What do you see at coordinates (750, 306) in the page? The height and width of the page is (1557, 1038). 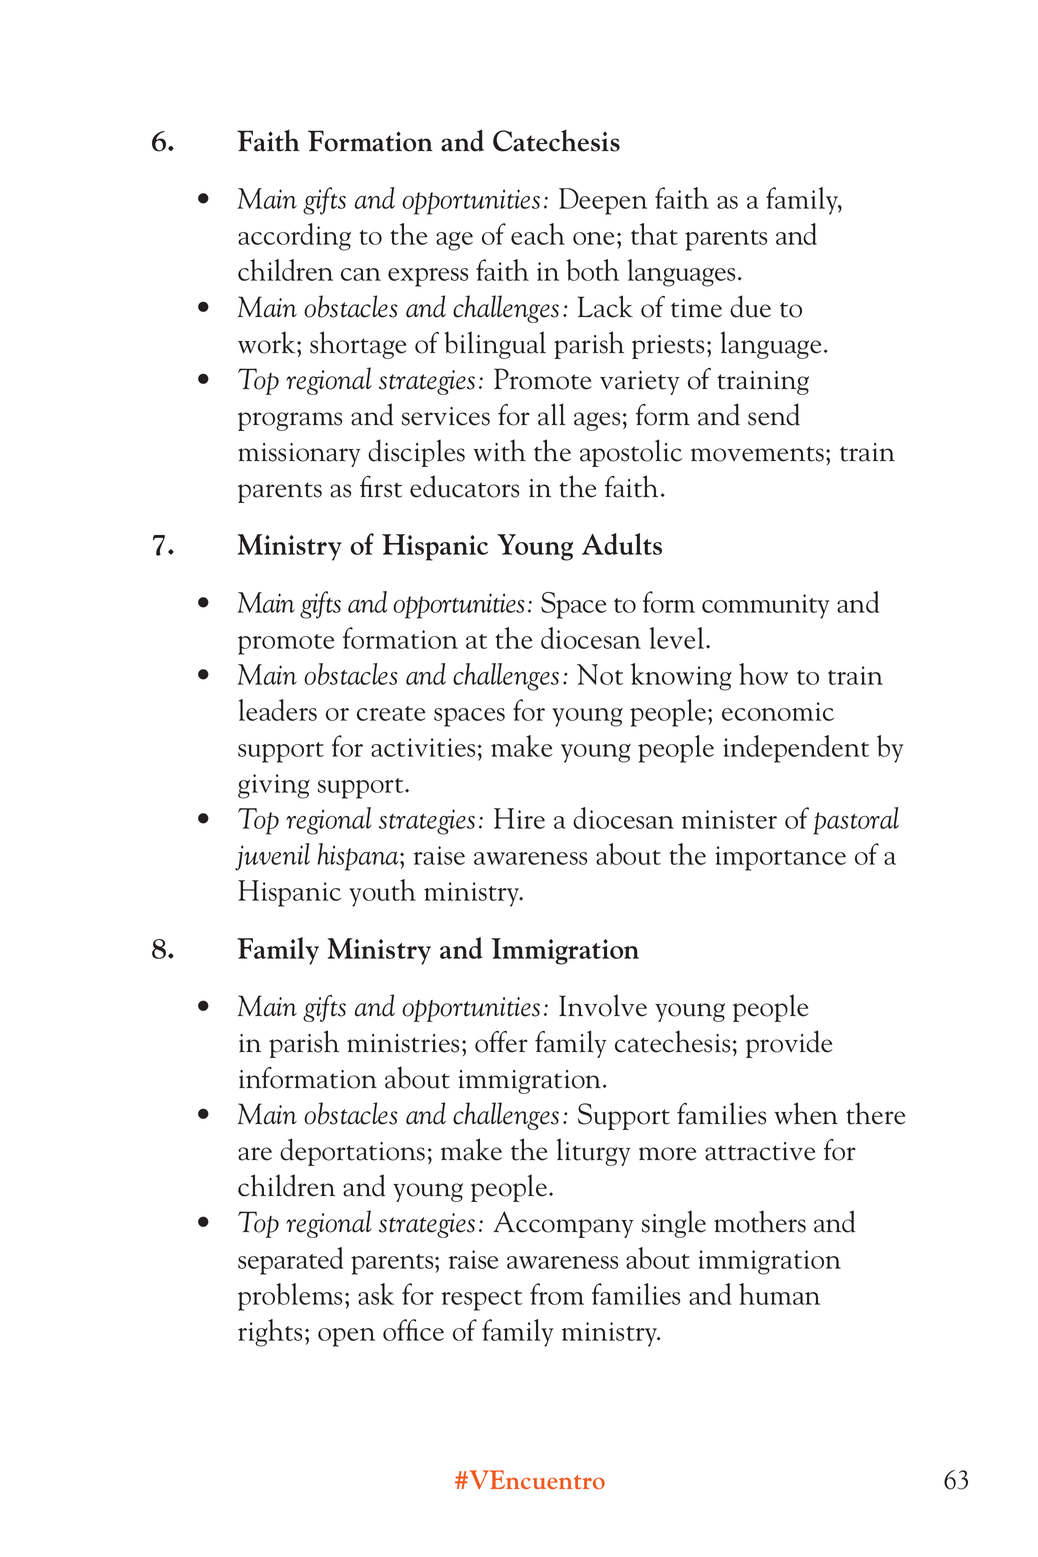 I see `due` at bounding box center [750, 306].
